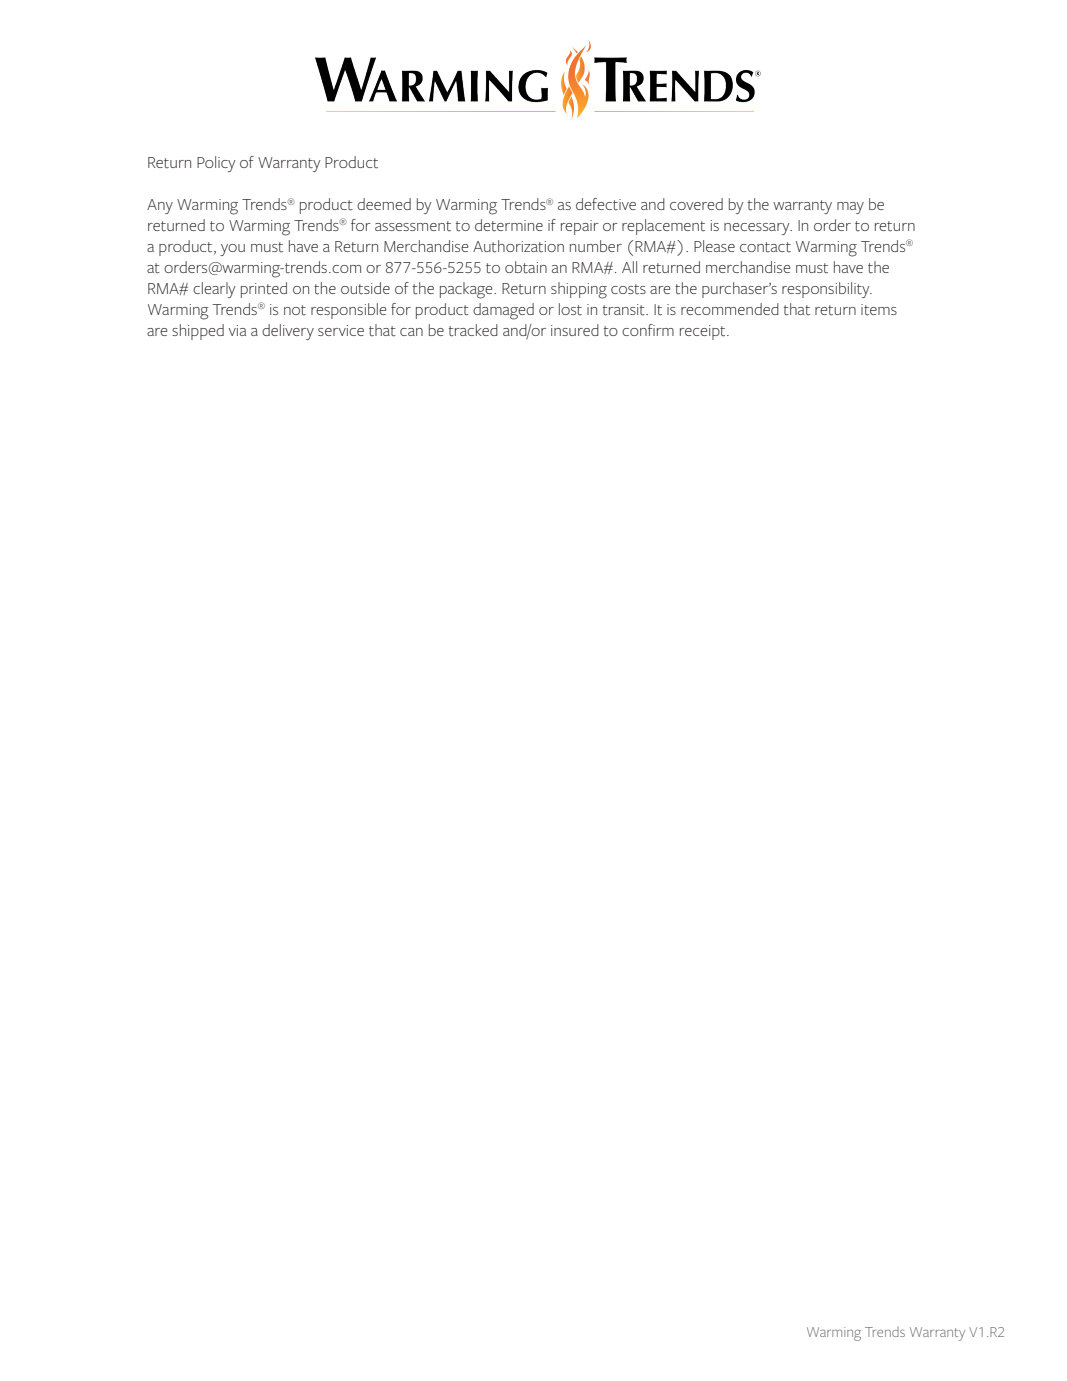 The height and width of the page is (1381, 1067). I want to click on via, so click(237, 330).
